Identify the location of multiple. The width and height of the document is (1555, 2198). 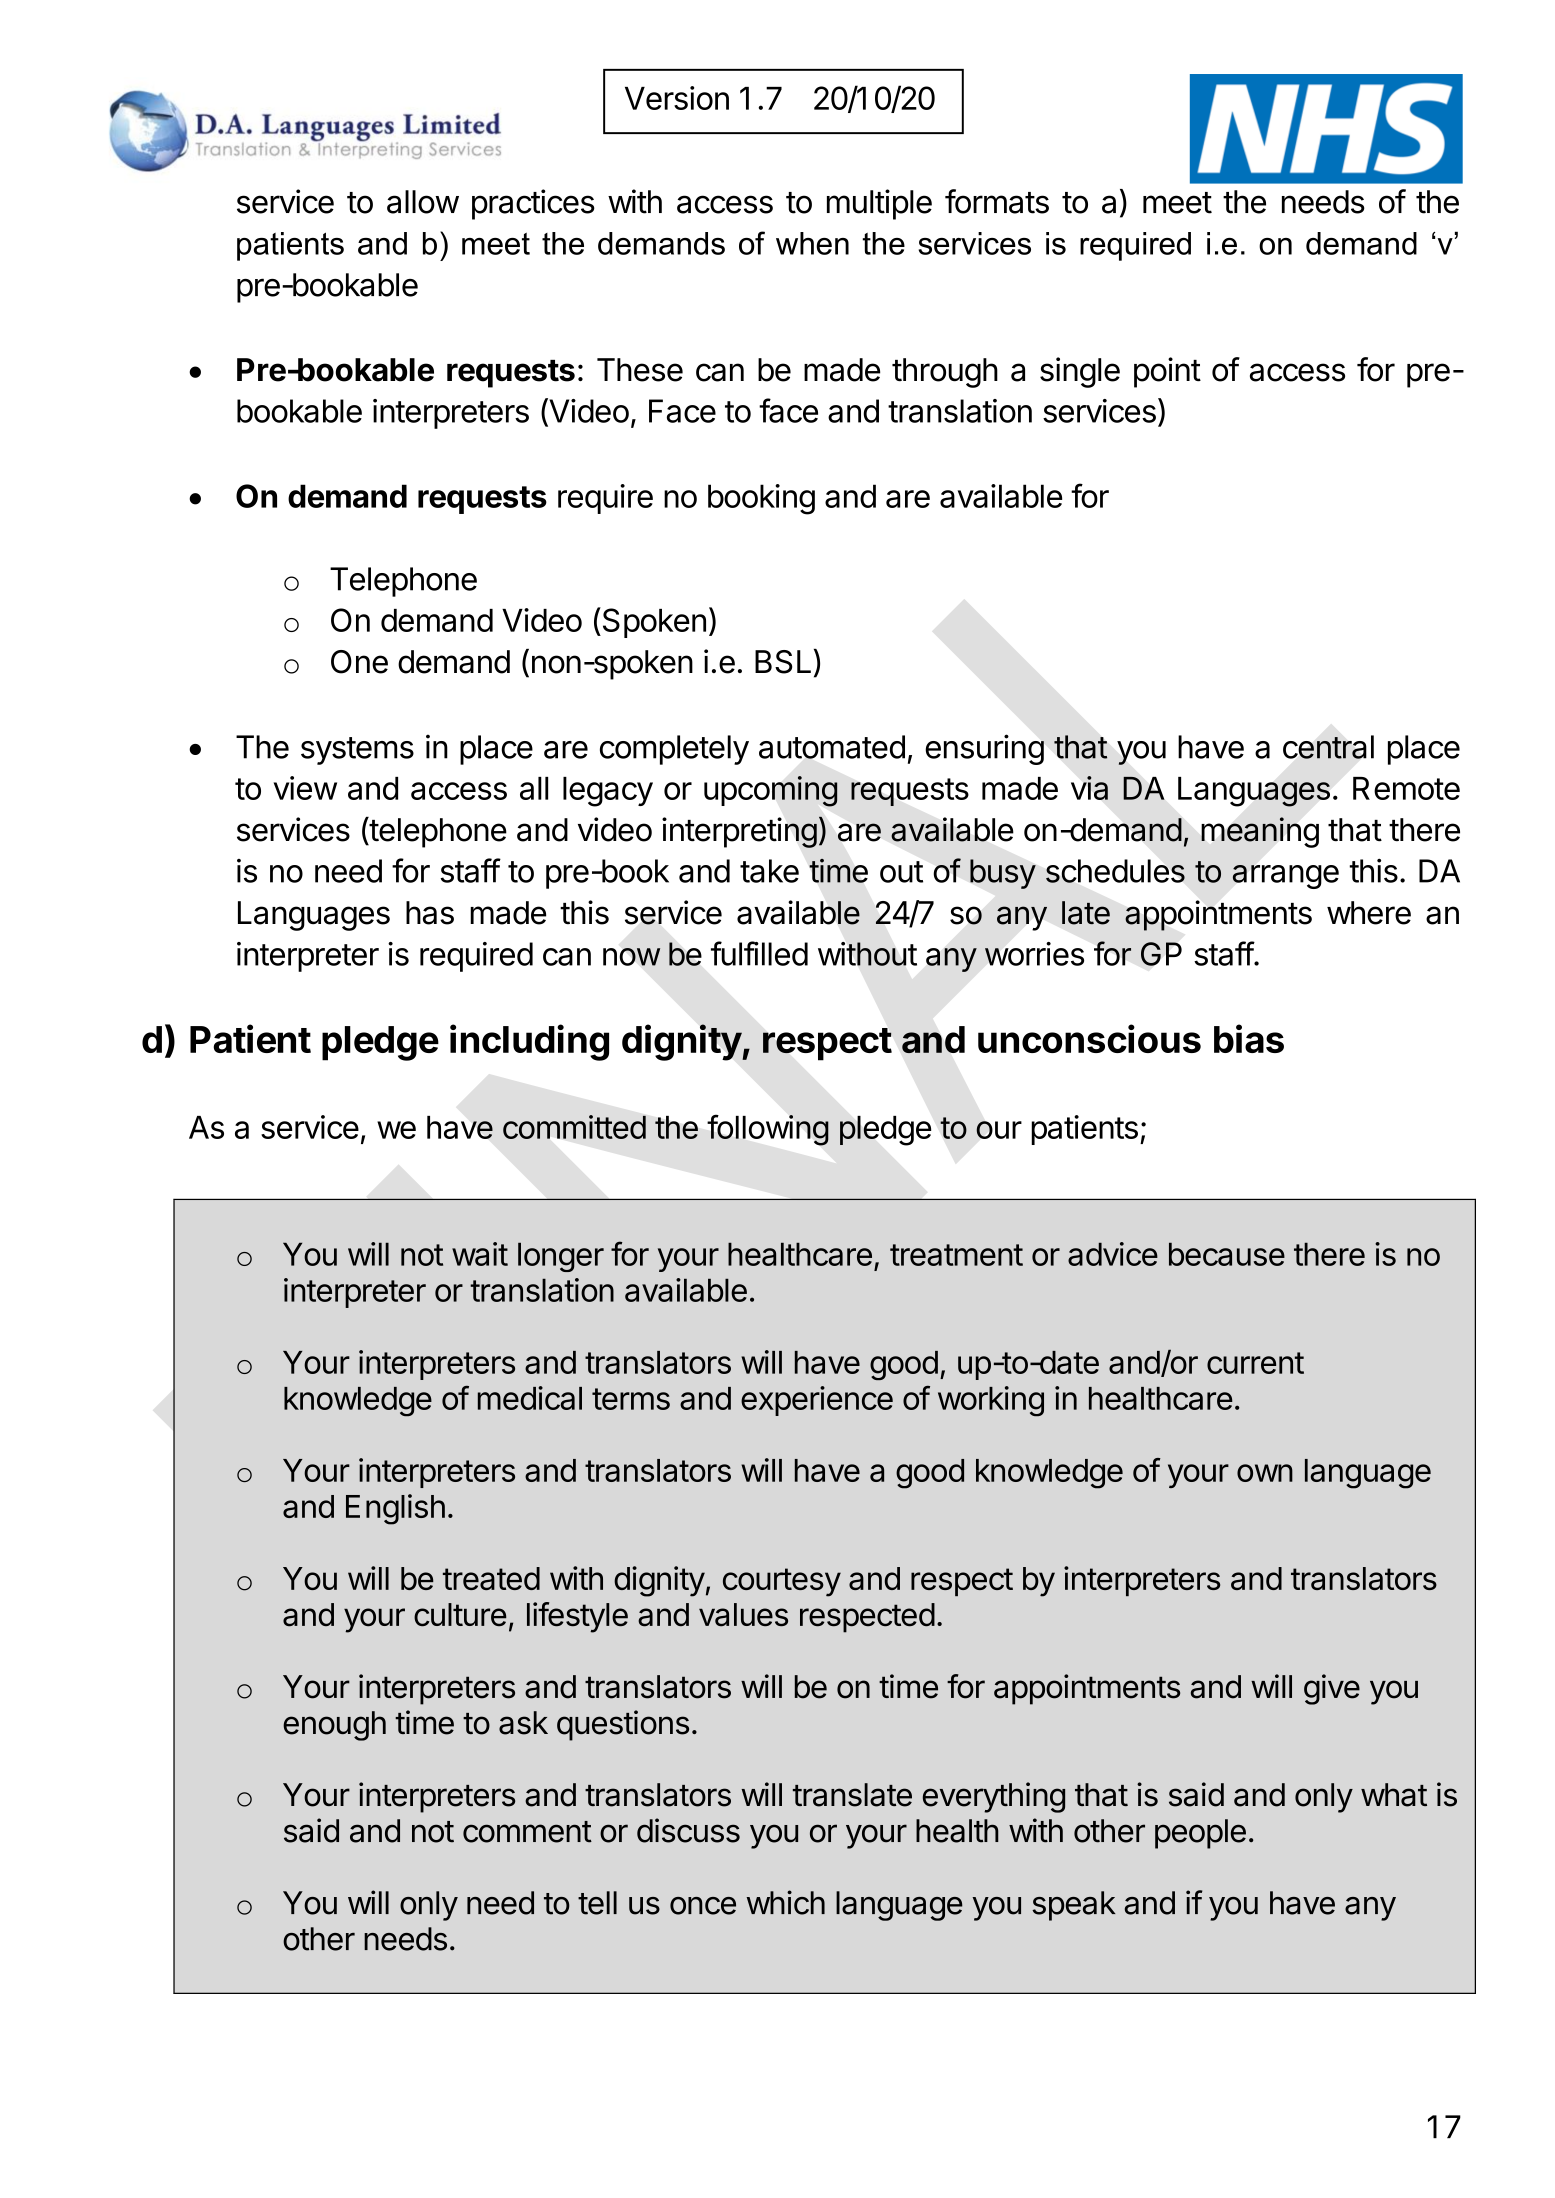
(879, 204).
